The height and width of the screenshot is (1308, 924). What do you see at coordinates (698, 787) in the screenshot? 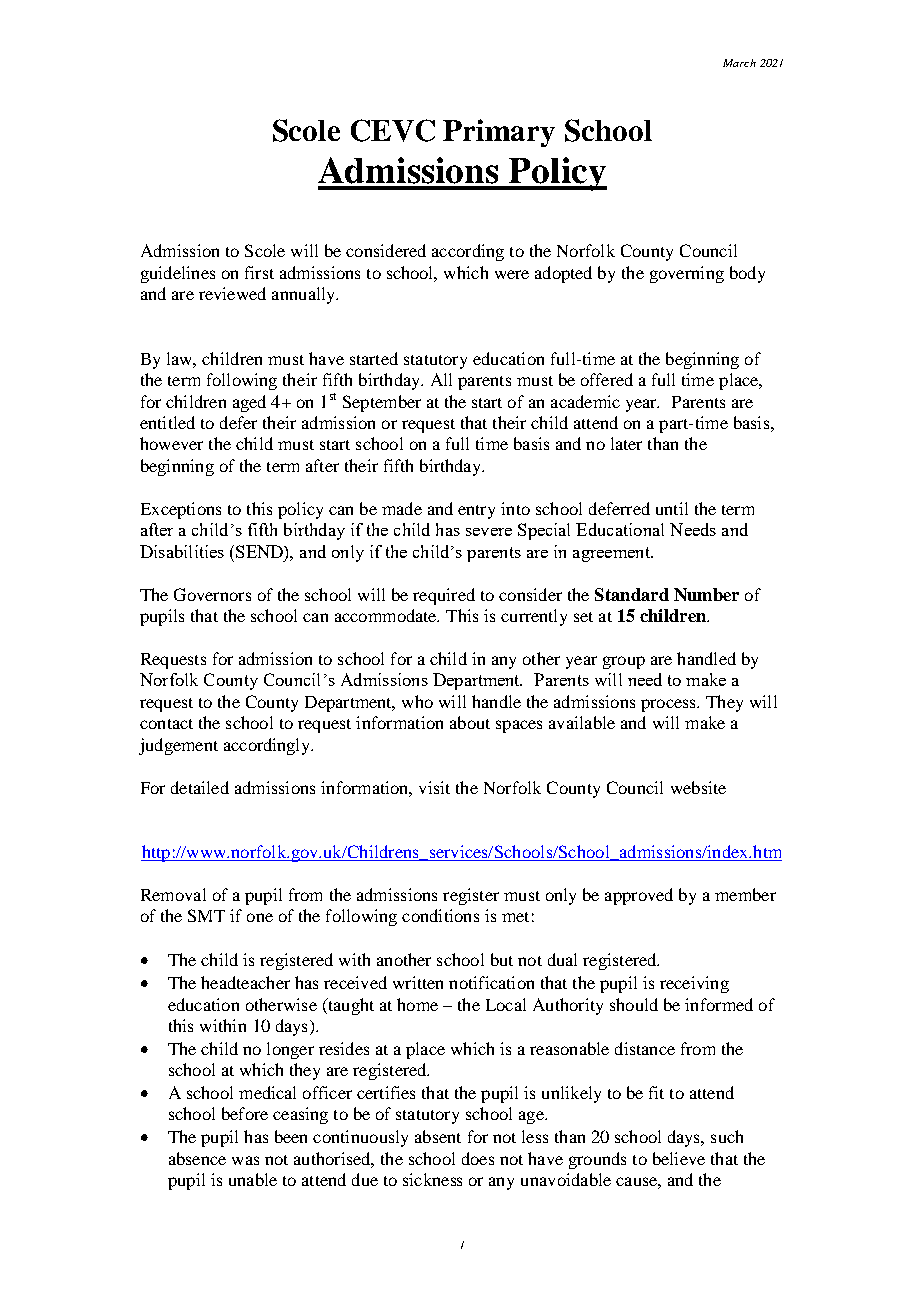
I see `website` at bounding box center [698, 787].
